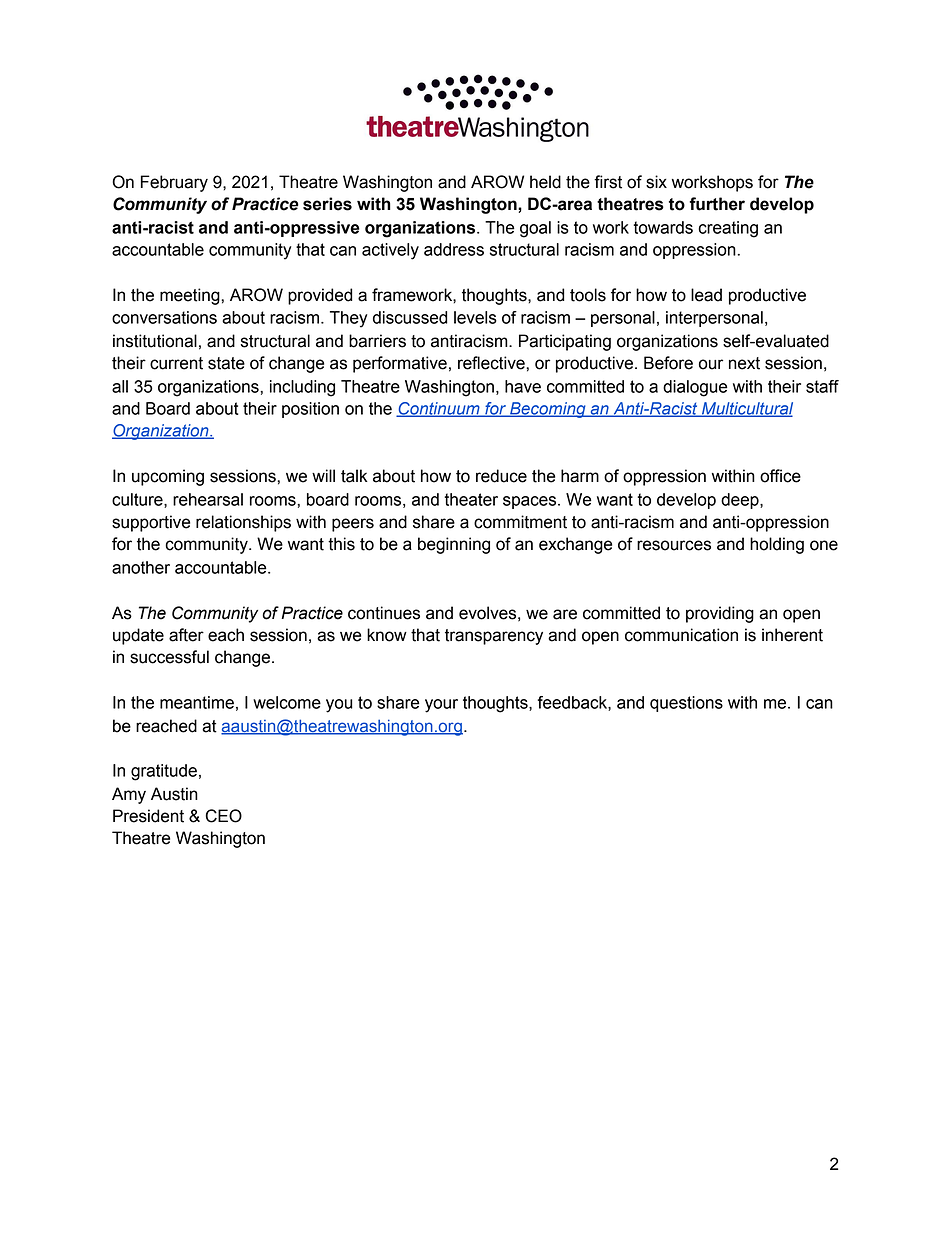  What do you see at coordinates (174, 183) in the page?
I see `February` at bounding box center [174, 183].
